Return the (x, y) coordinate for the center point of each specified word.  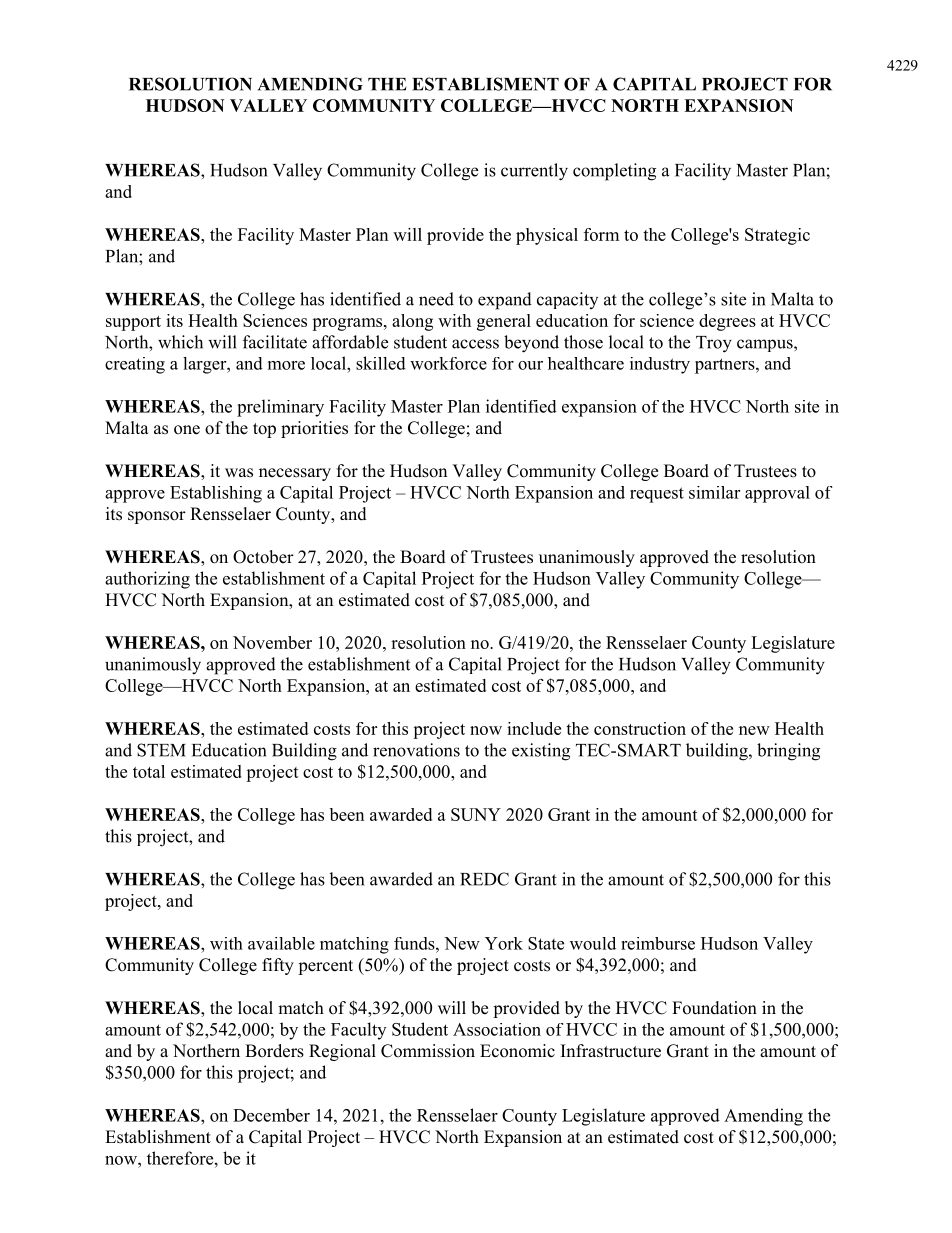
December (271, 1115)
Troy (714, 344)
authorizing (147, 580)
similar (714, 492)
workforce (448, 363)
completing (614, 172)
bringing (788, 752)
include (534, 728)
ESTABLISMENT (485, 84)
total (149, 771)
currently (534, 172)
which (180, 342)
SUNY (476, 814)
